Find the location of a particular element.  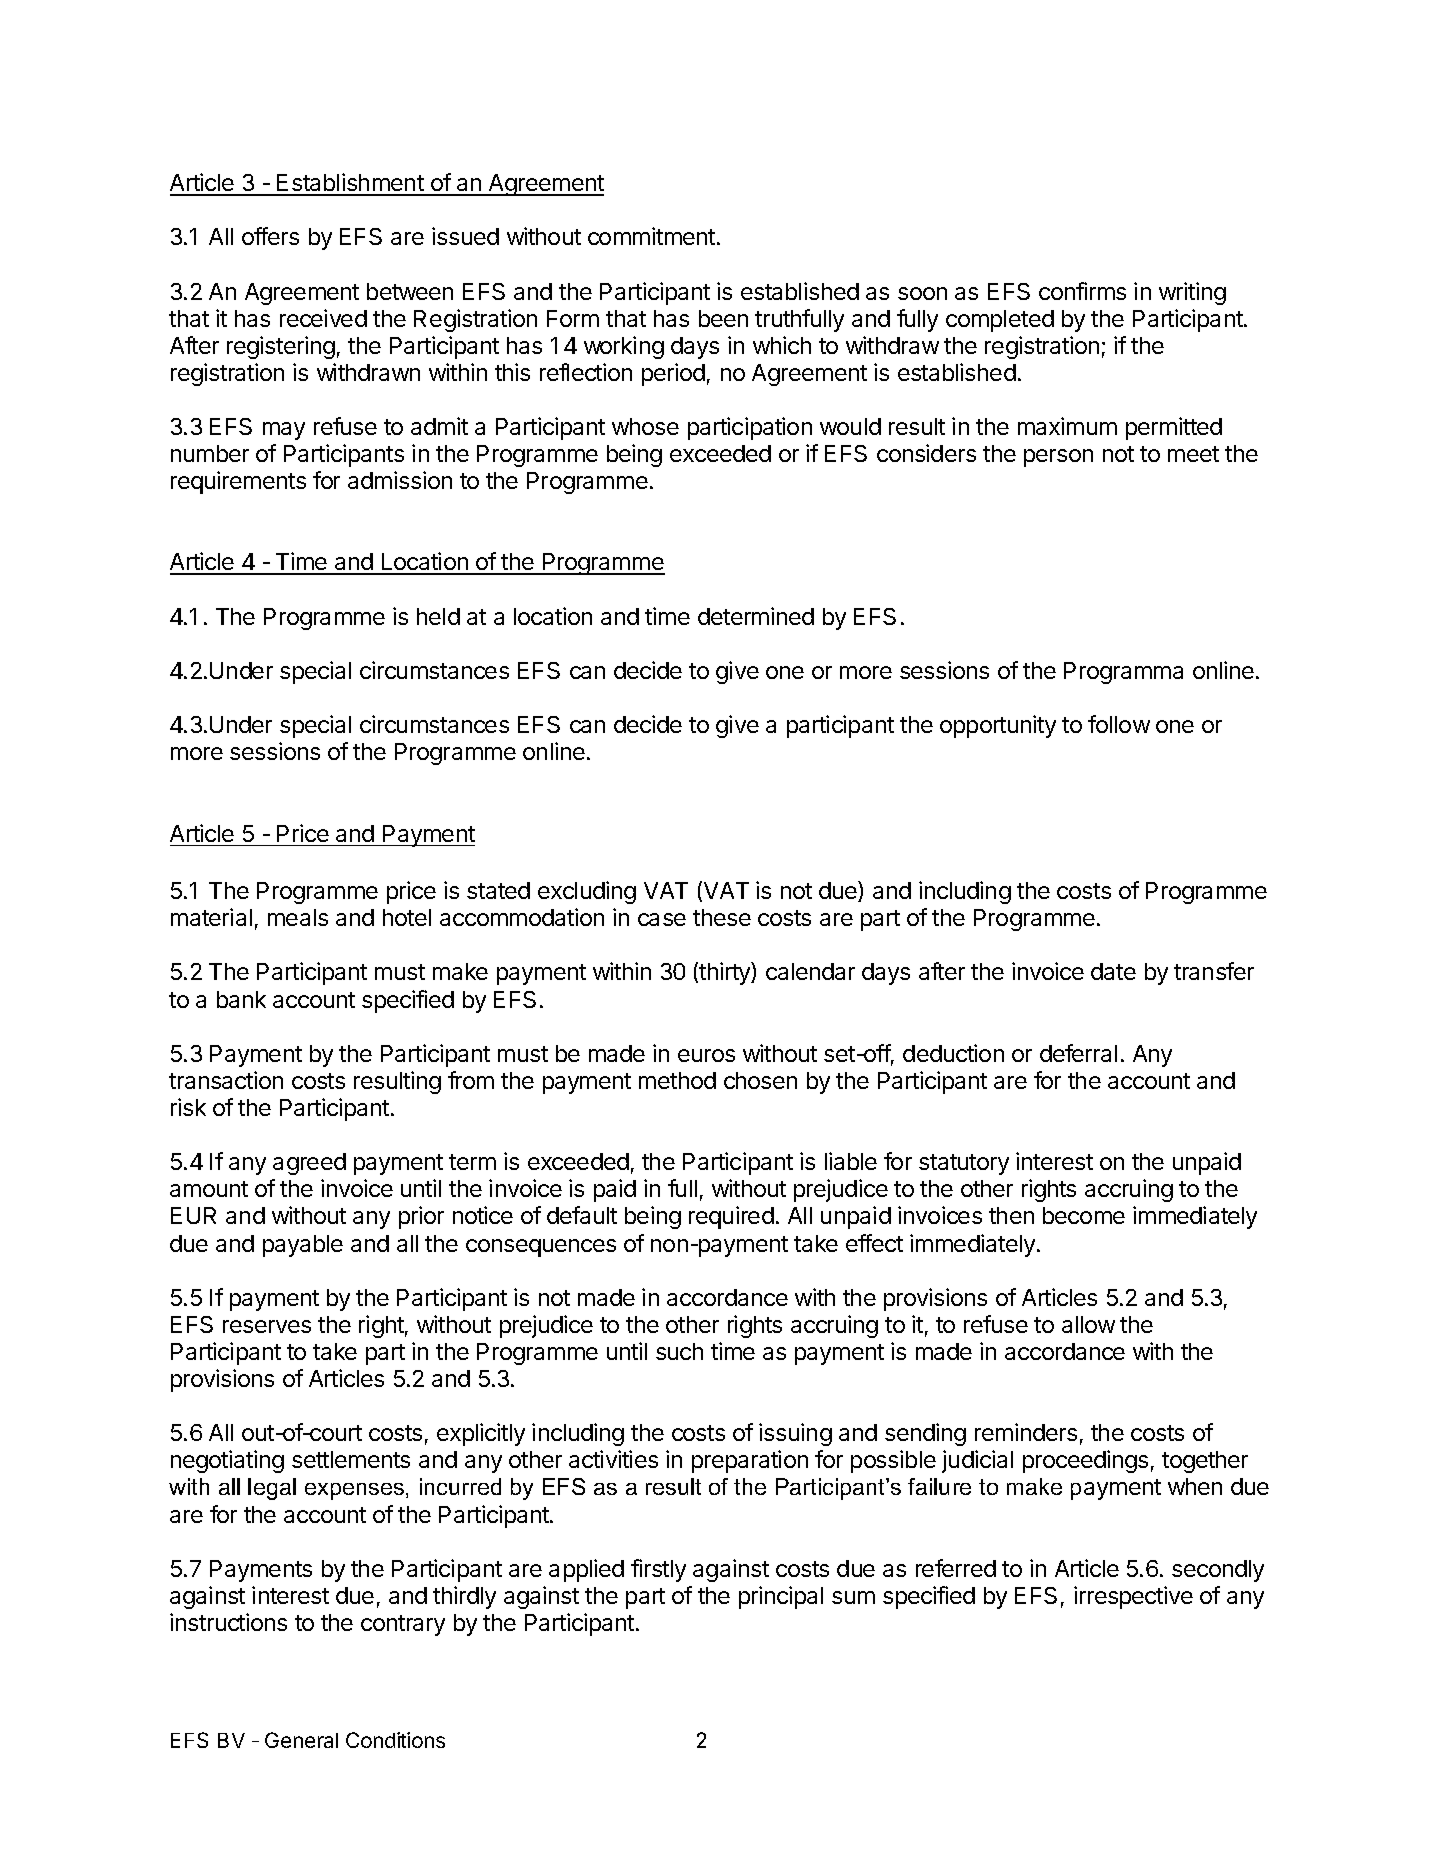

payable is located at coordinates (303, 1246).
